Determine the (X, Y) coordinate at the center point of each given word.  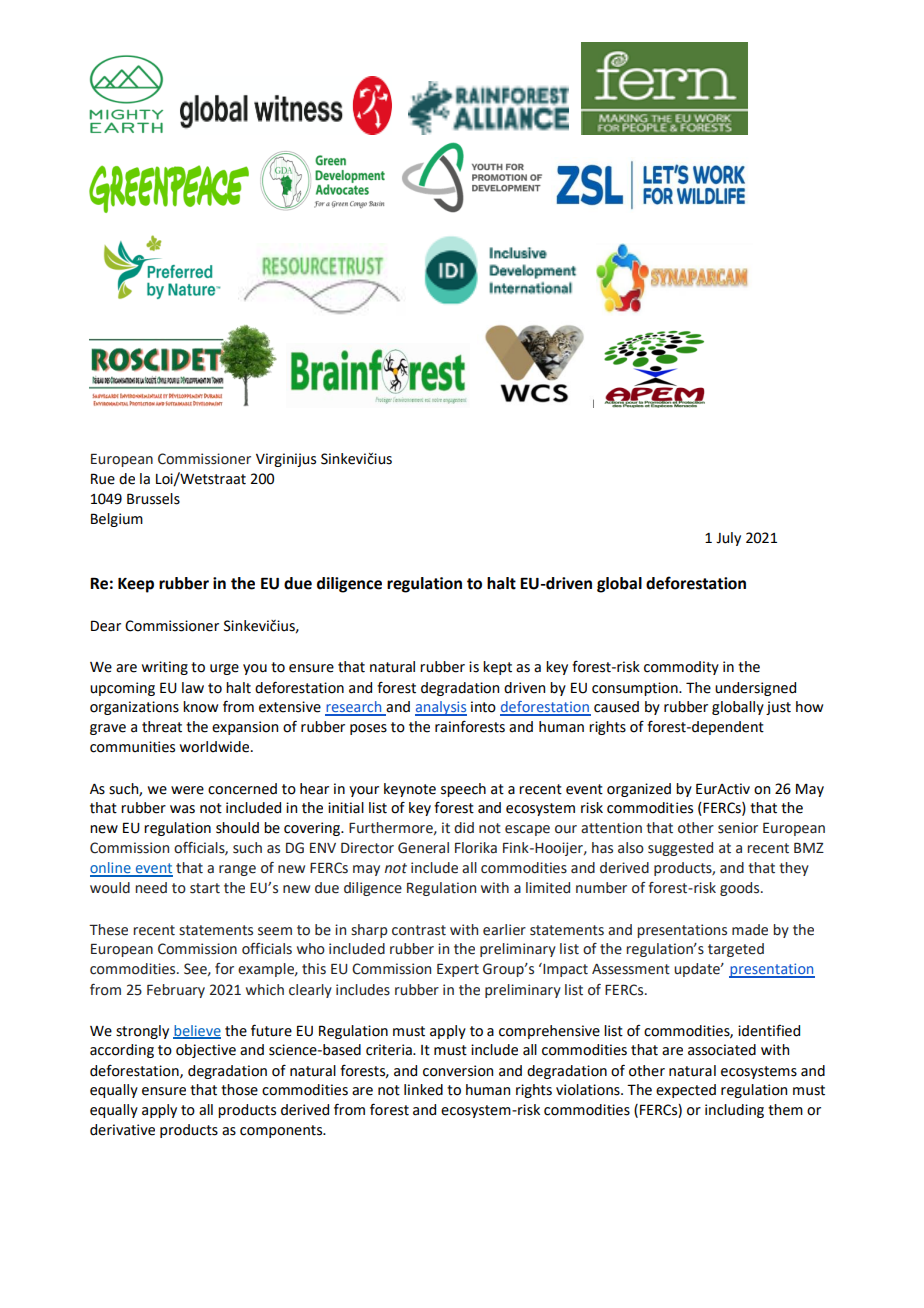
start (205, 888)
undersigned (755, 689)
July (728, 539)
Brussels (153, 499)
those (239, 1090)
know (200, 707)
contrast (419, 930)
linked (423, 1090)
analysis (441, 708)
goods (741, 889)
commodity (681, 668)
